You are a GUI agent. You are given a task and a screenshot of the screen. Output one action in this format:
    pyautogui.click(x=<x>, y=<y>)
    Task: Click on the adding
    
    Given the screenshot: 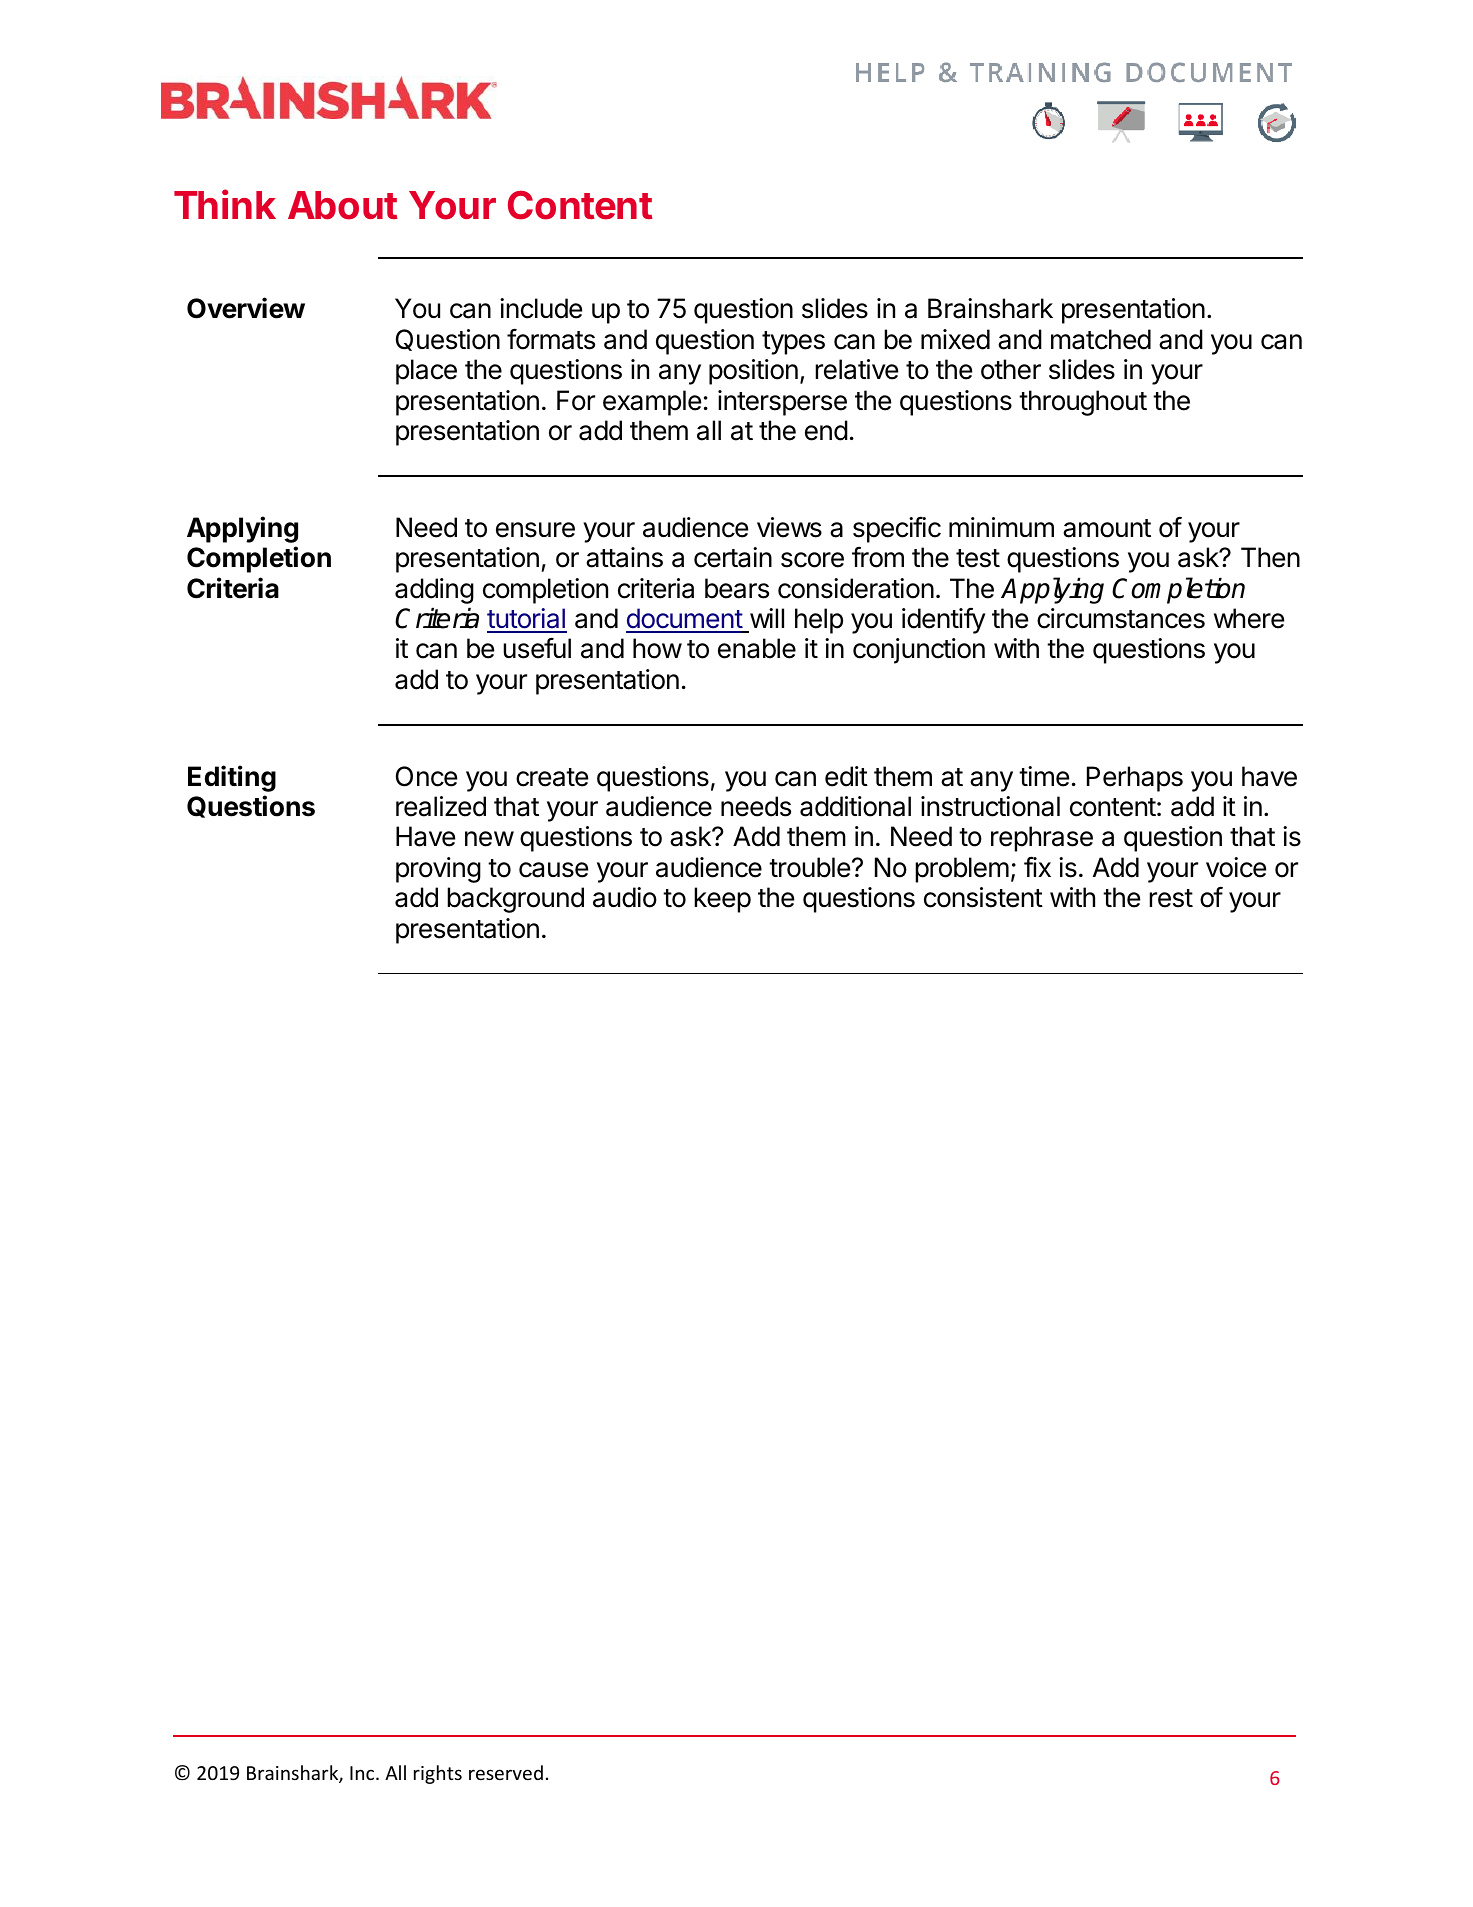 What is the action you would take?
    pyautogui.click(x=434, y=591)
